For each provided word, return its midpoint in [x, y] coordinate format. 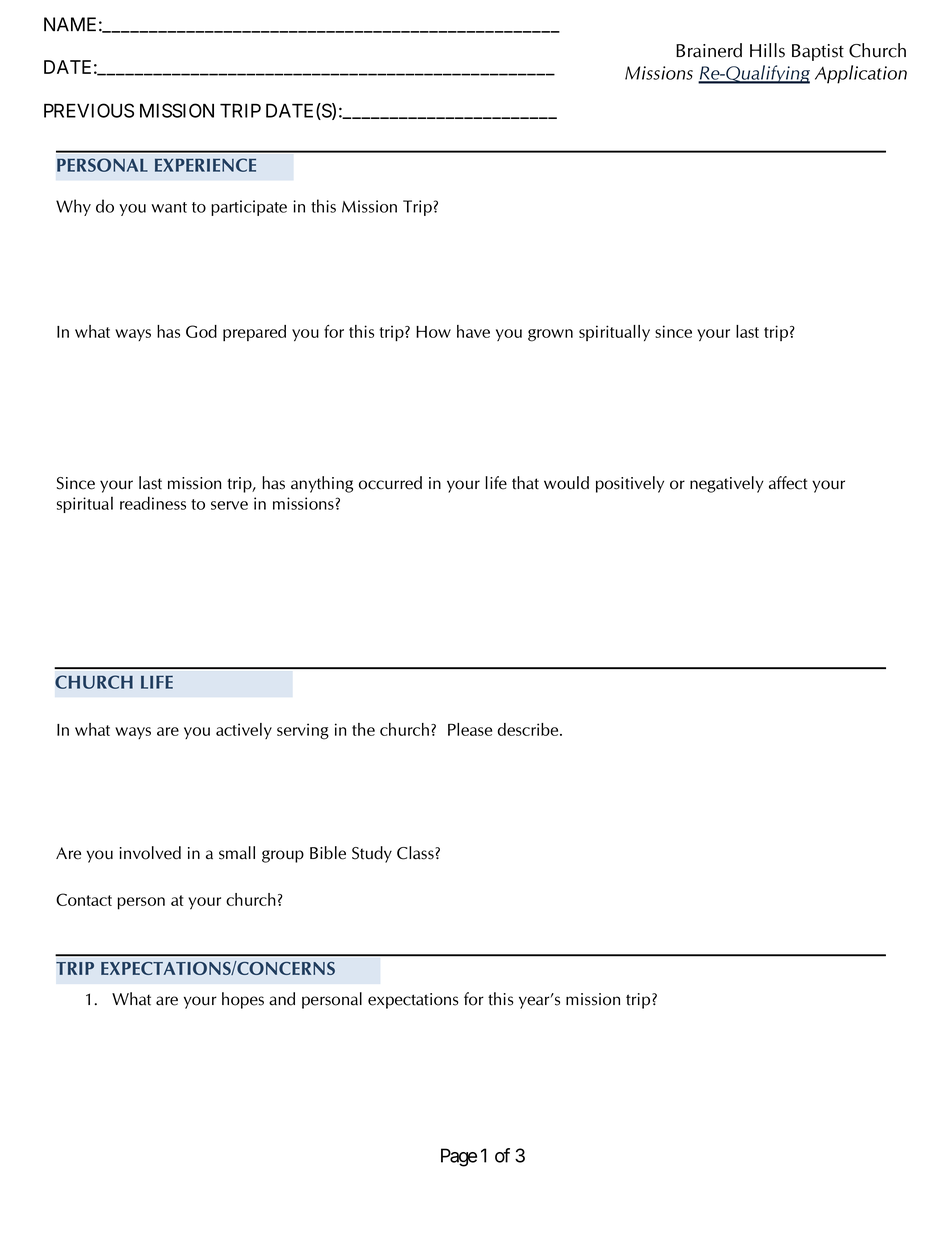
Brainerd [709, 50]
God [201, 331]
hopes [243, 1000]
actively [244, 731]
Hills [767, 50]
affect [788, 483]
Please [470, 729]
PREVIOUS [89, 110]
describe [529, 729]
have [473, 331]
